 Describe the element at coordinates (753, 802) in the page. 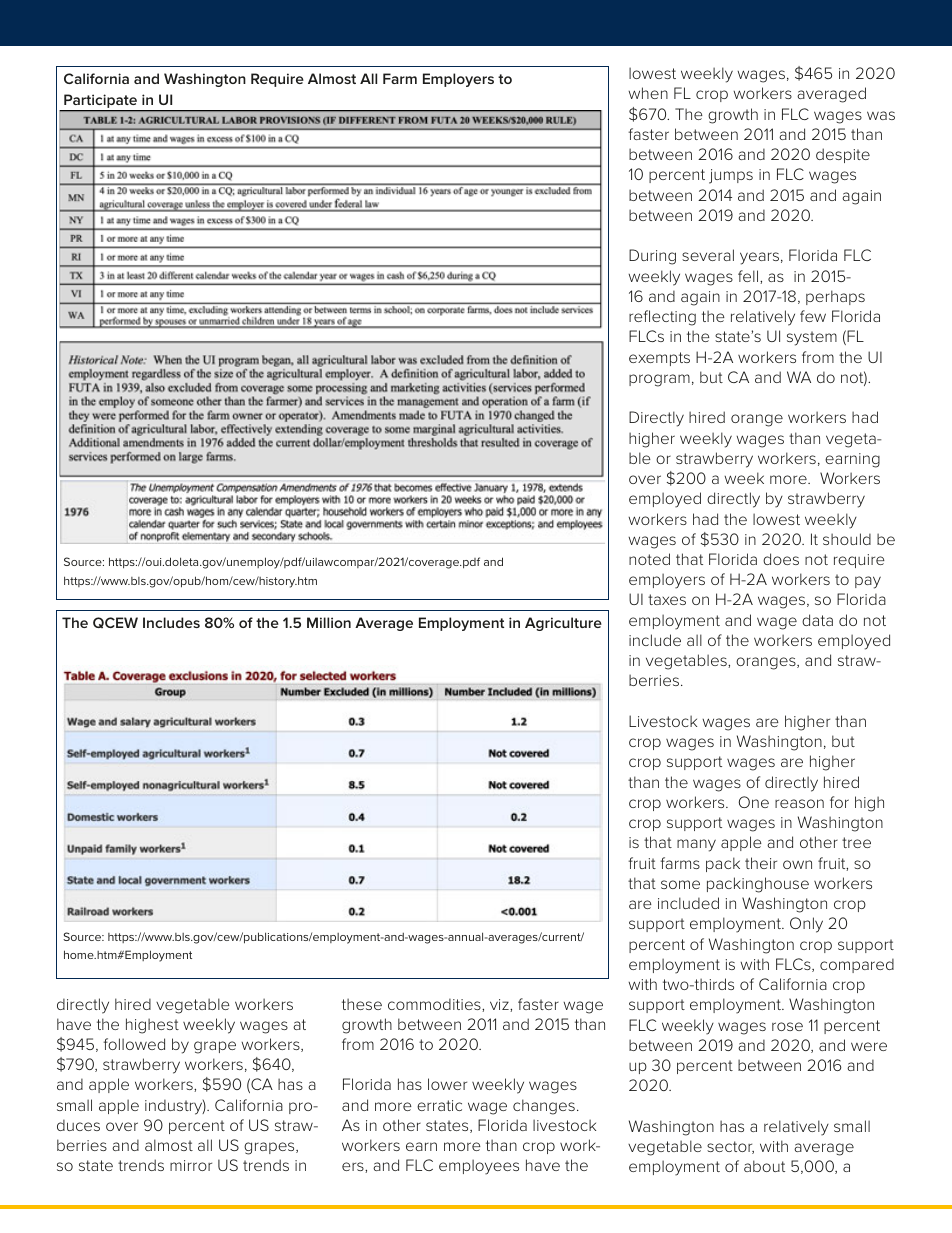

I see `One` at that location.
